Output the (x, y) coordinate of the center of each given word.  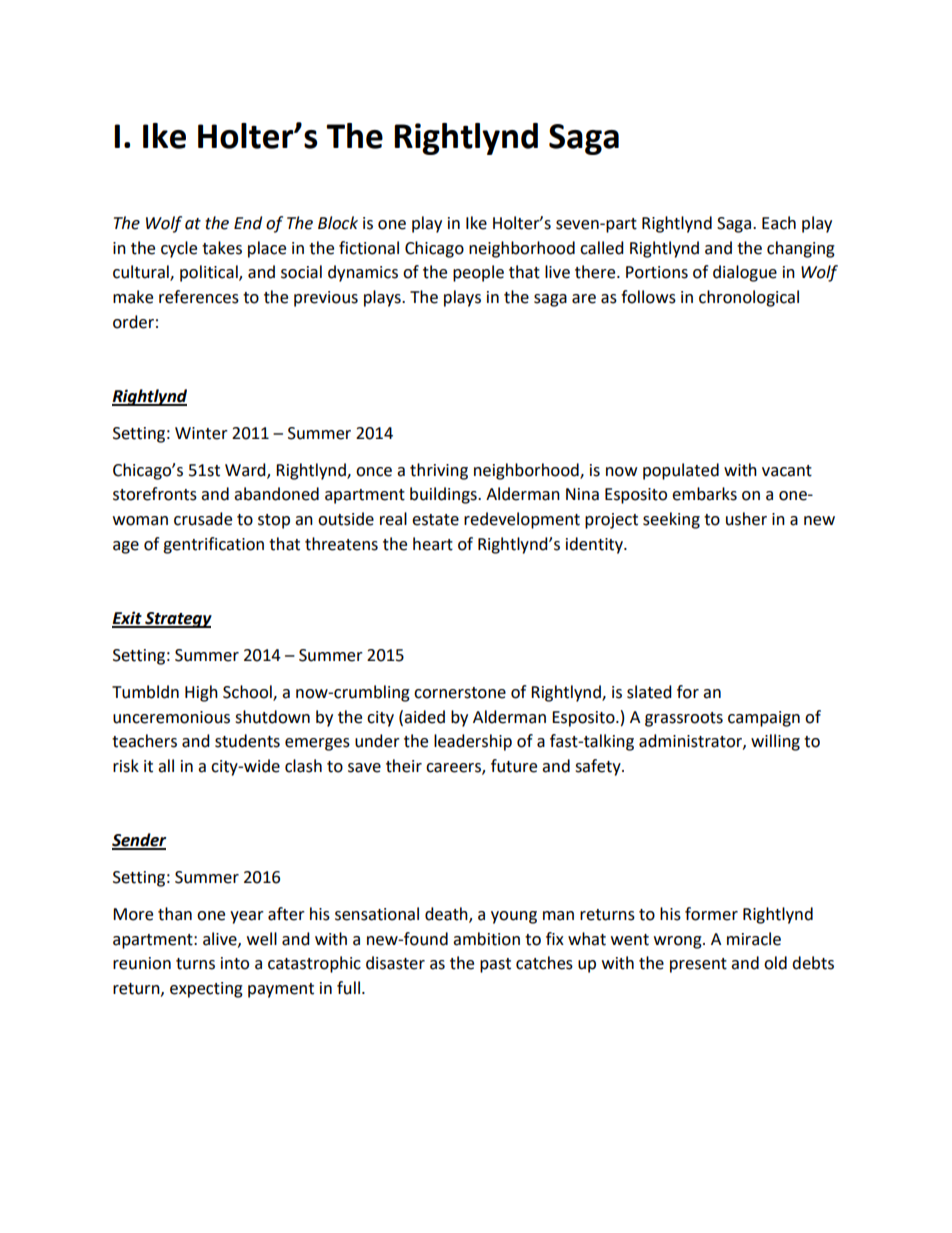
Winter (201, 433)
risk (126, 766)
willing (775, 742)
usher (746, 519)
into (235, 963)
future (514, 766)
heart (433, 544)
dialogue (745, 273)
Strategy (177, 620)
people (478, 273)
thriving (439, 471)
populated (681, 471)
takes (222, 248)
